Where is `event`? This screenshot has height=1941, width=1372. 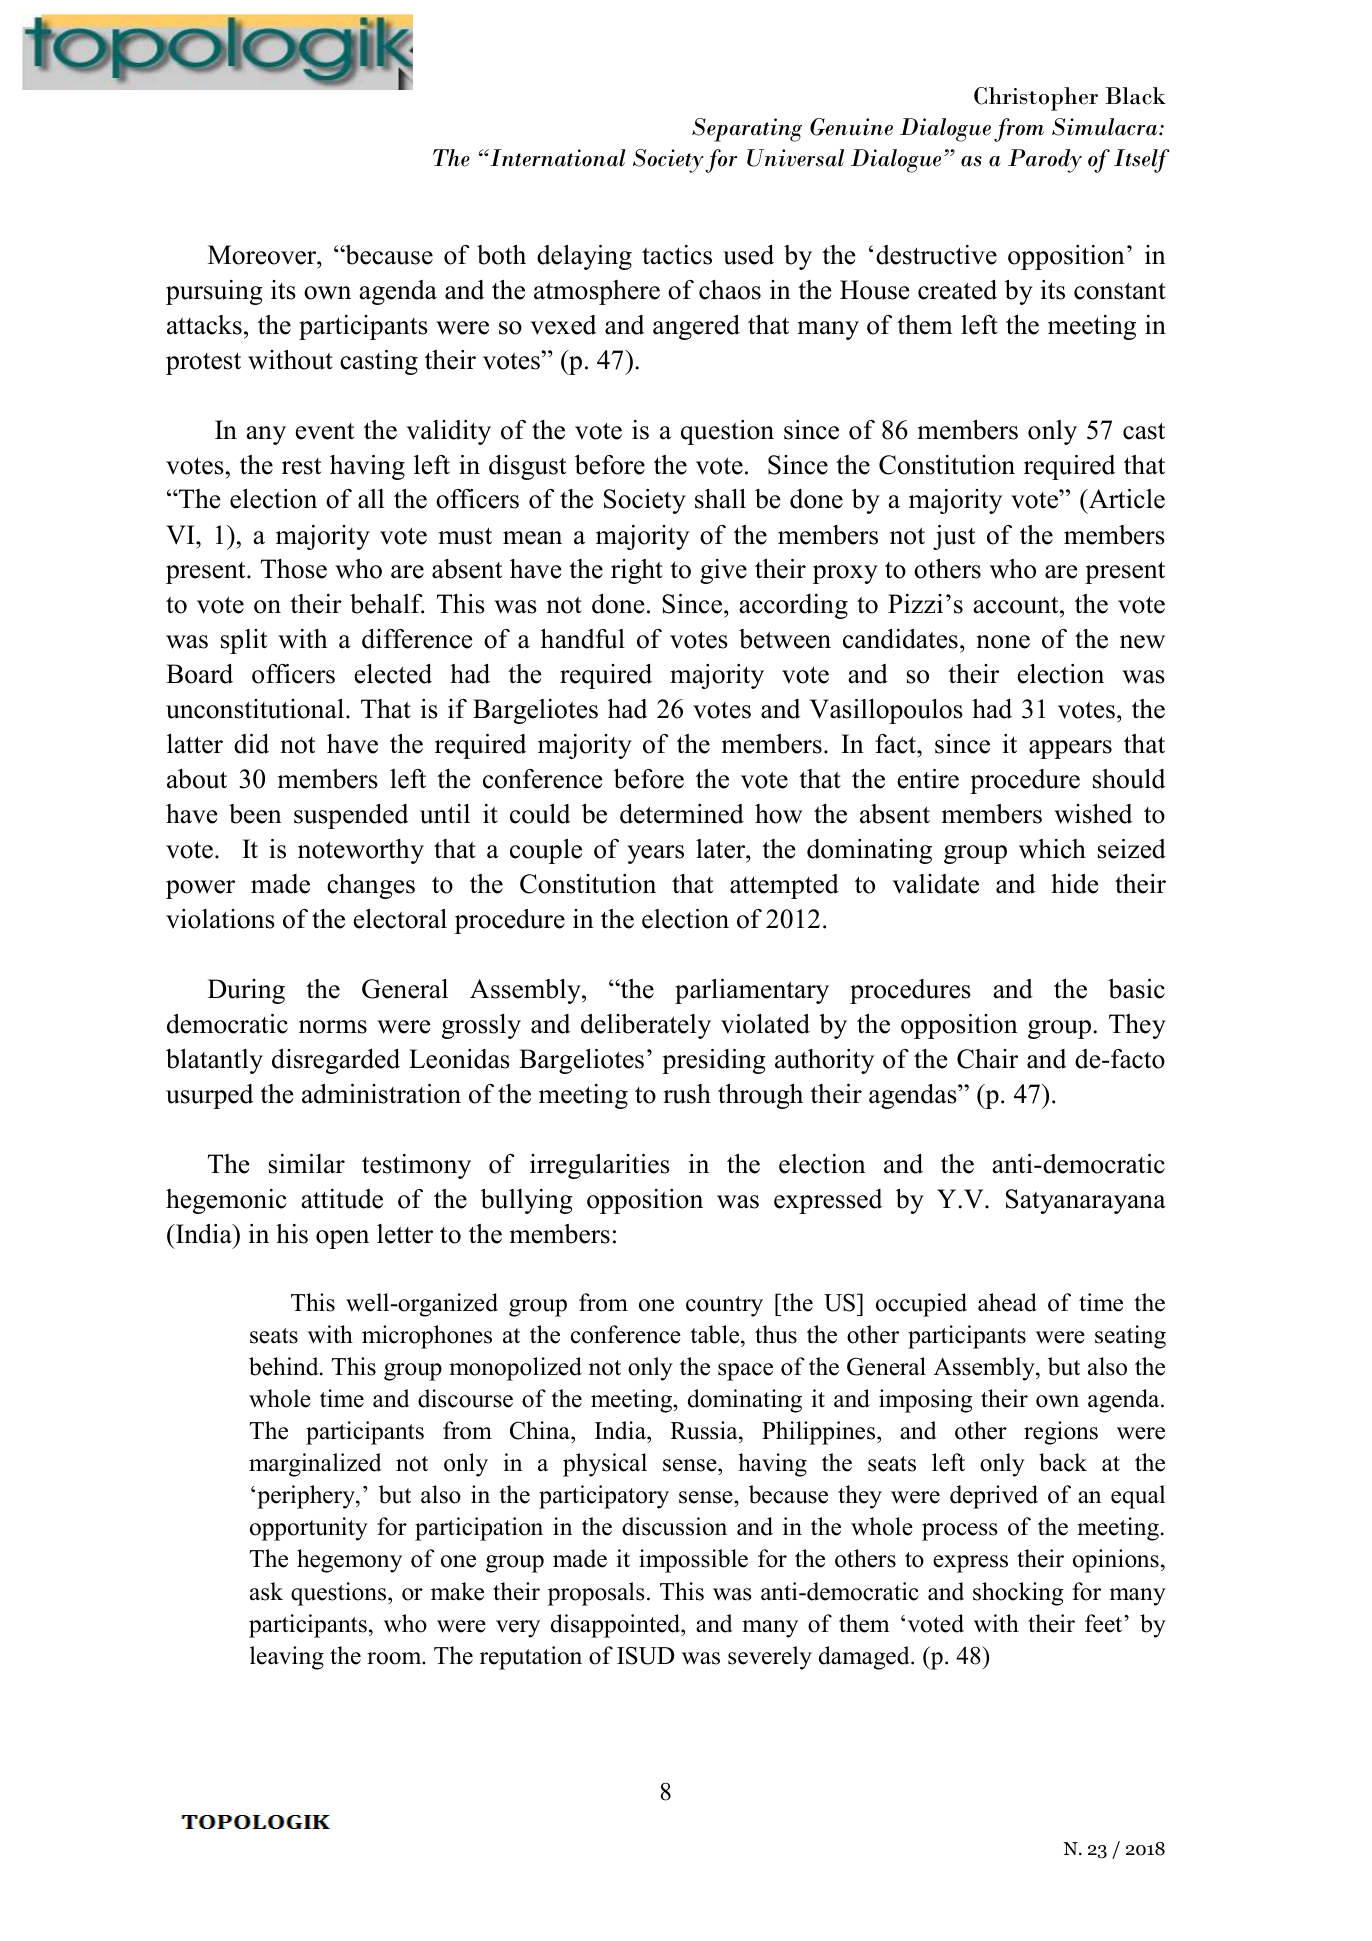 event is located at coordinates (325, 431).
